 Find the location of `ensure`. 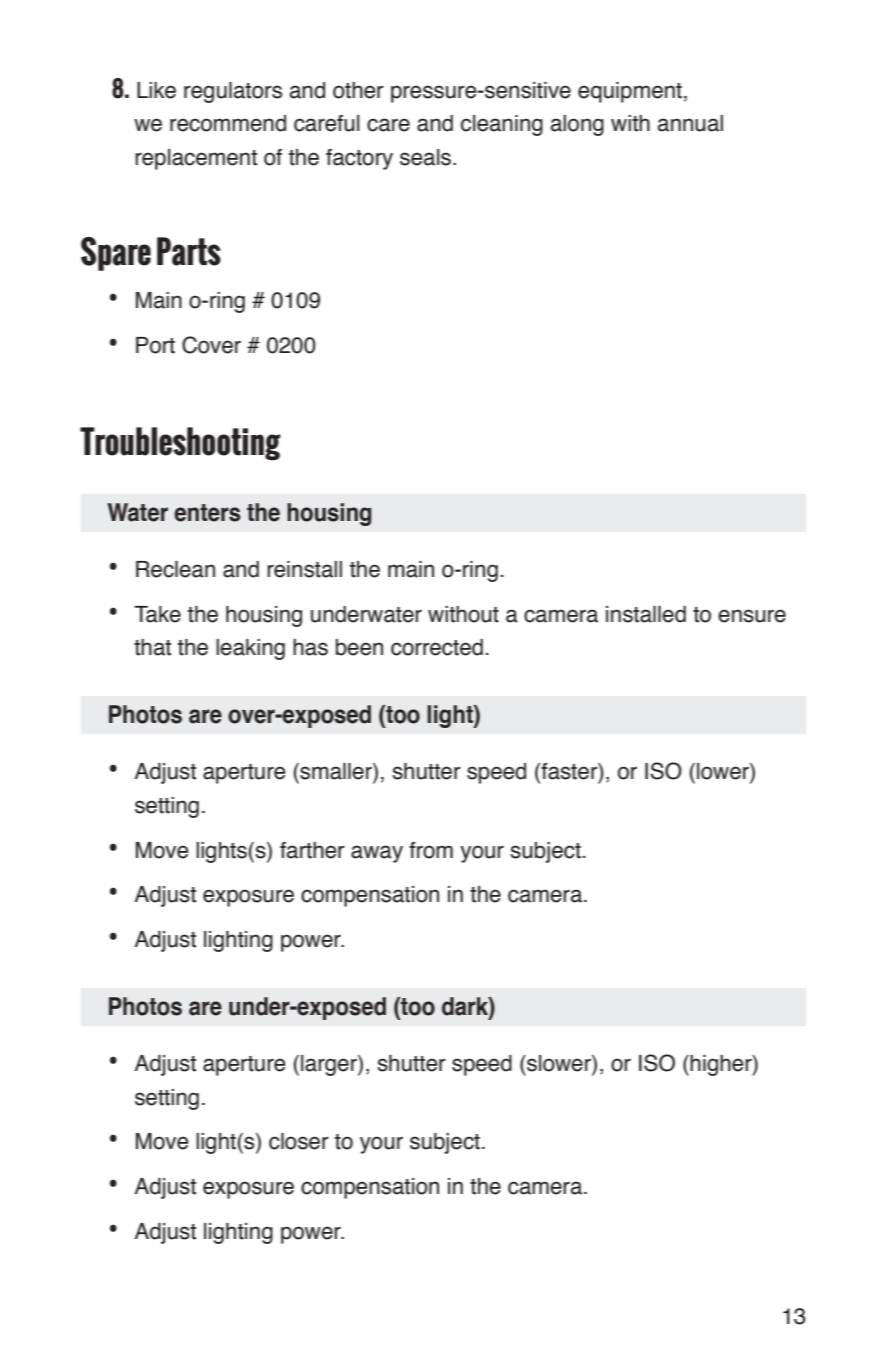

ensure is located at coordinates (752, 616).
